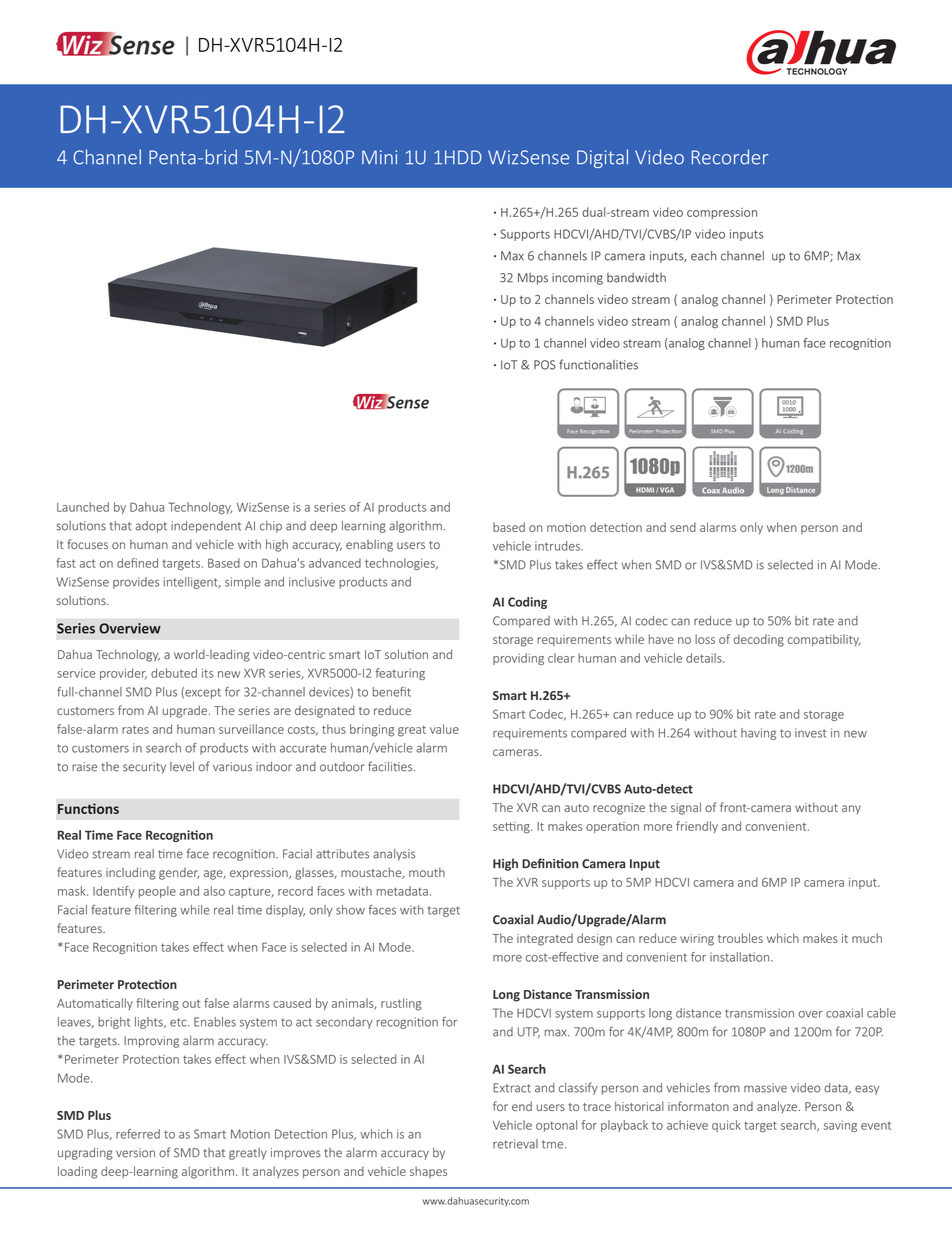 This screenshot has height=1233, width=952. I want to click on Mini, so click(379, 157).
